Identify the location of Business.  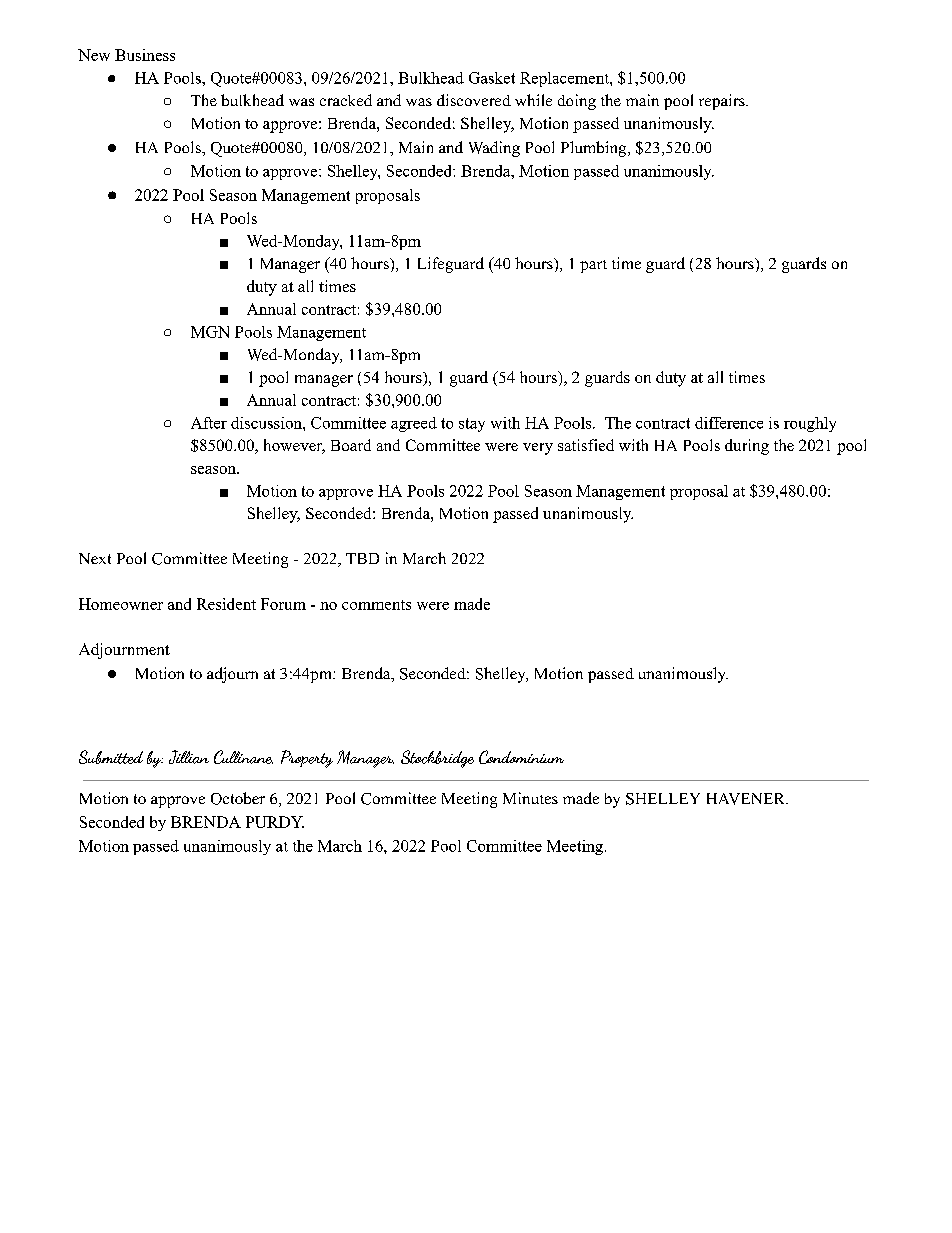
(145, 55).
